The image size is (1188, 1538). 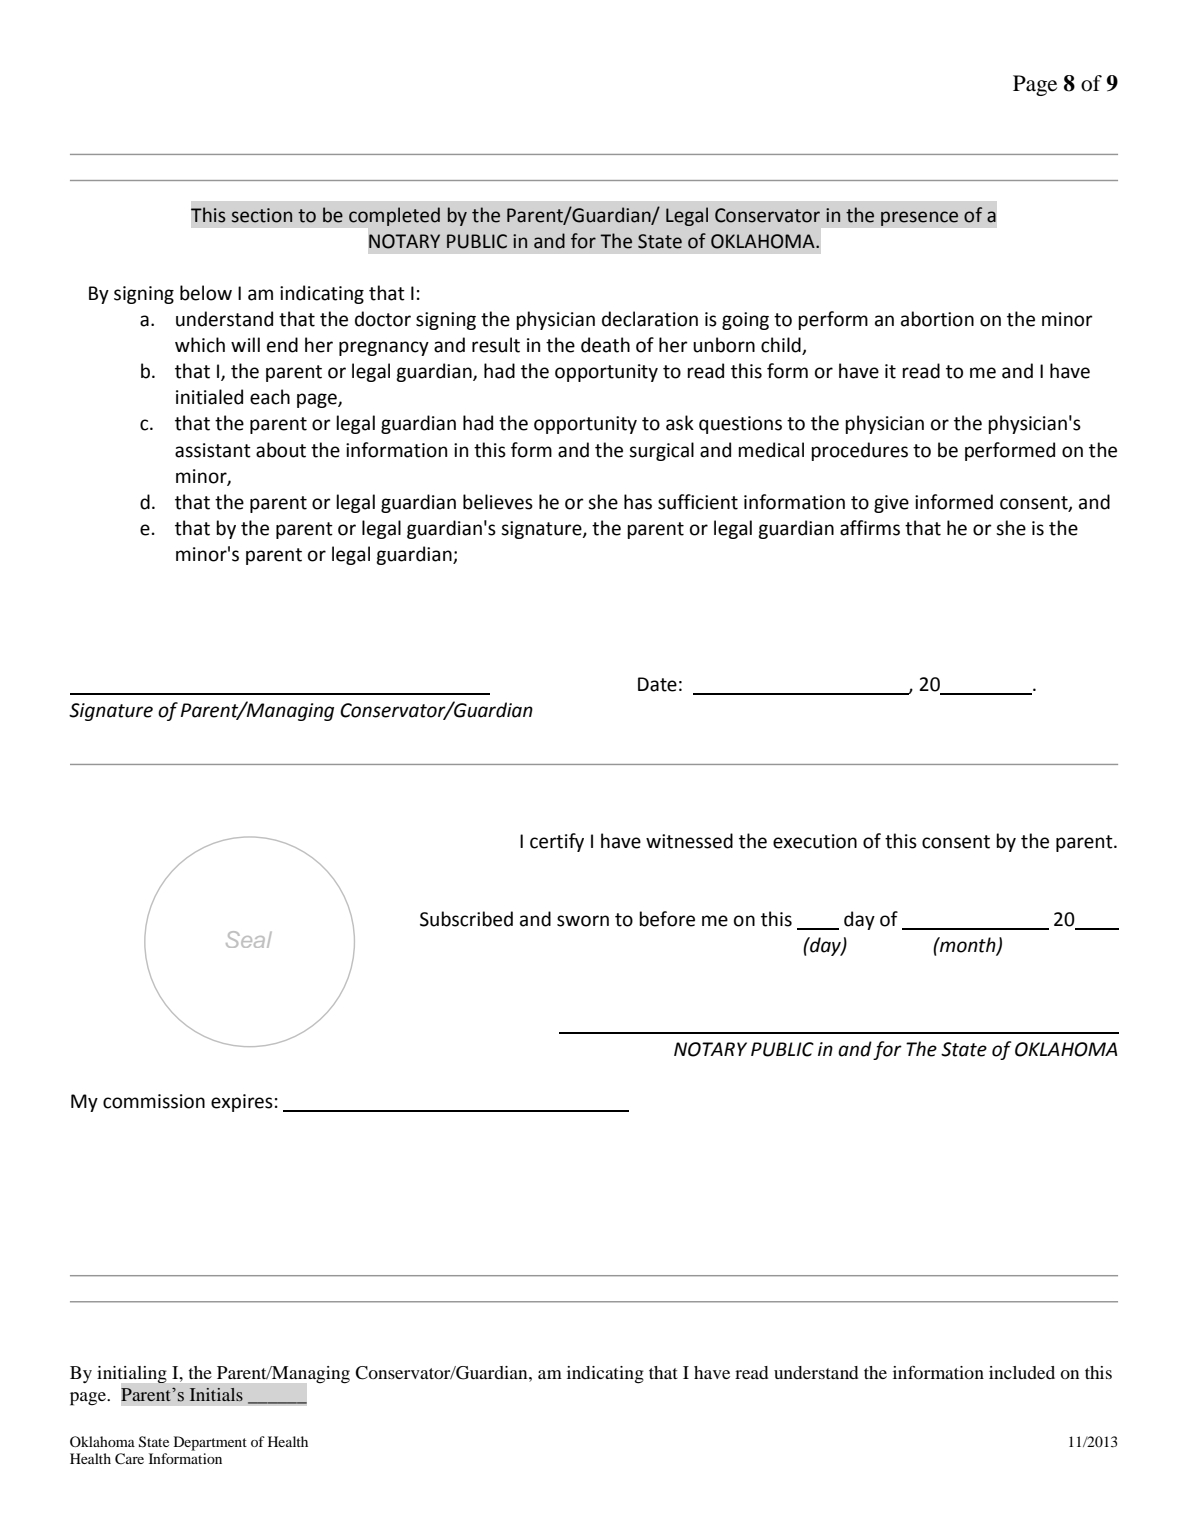 I want to click on sworn, so click(x=583, y=921).
